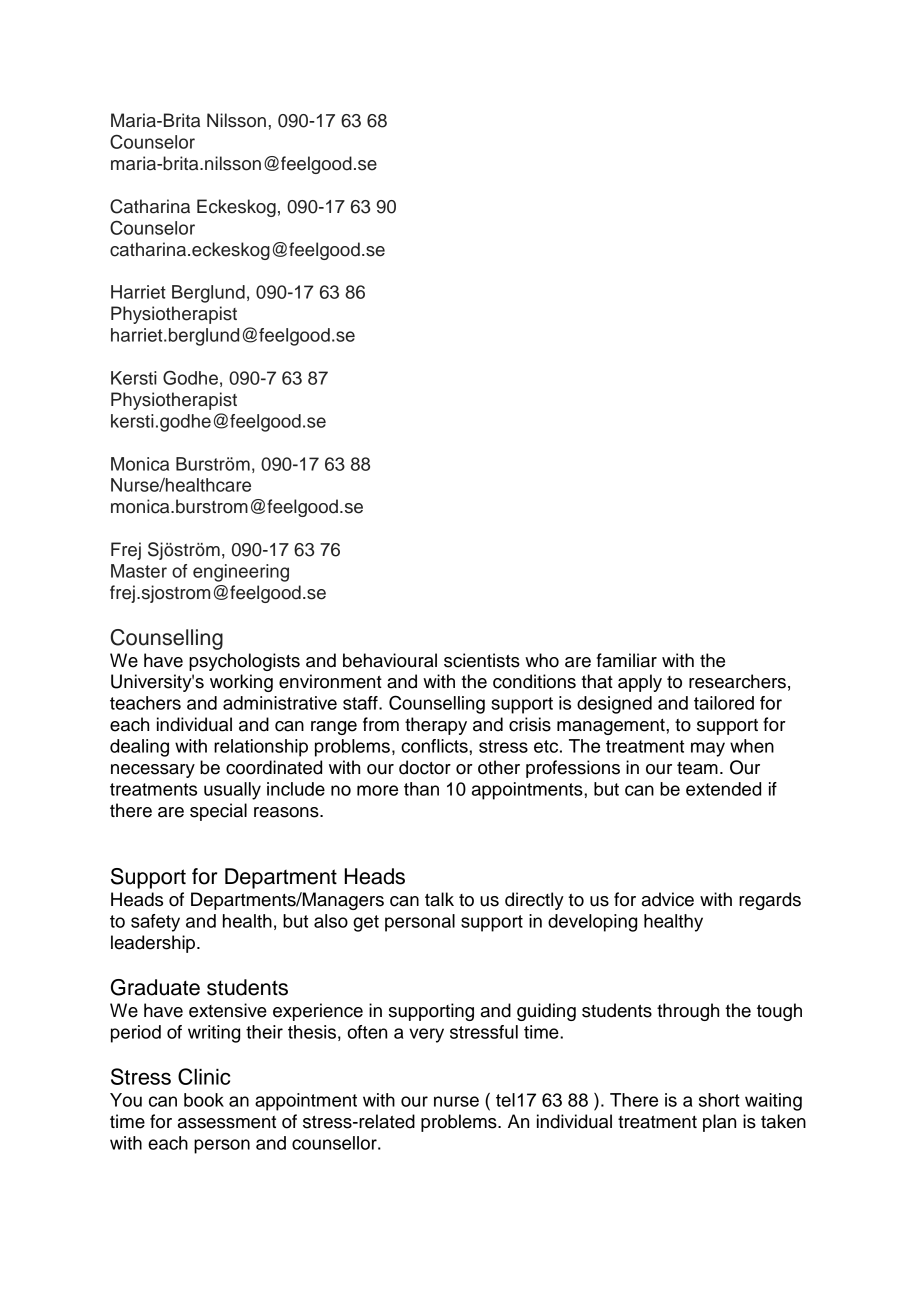  What do you see at coordinates (482, 660) in the image?
I see `scientists` at bounding box center [482, 660].
